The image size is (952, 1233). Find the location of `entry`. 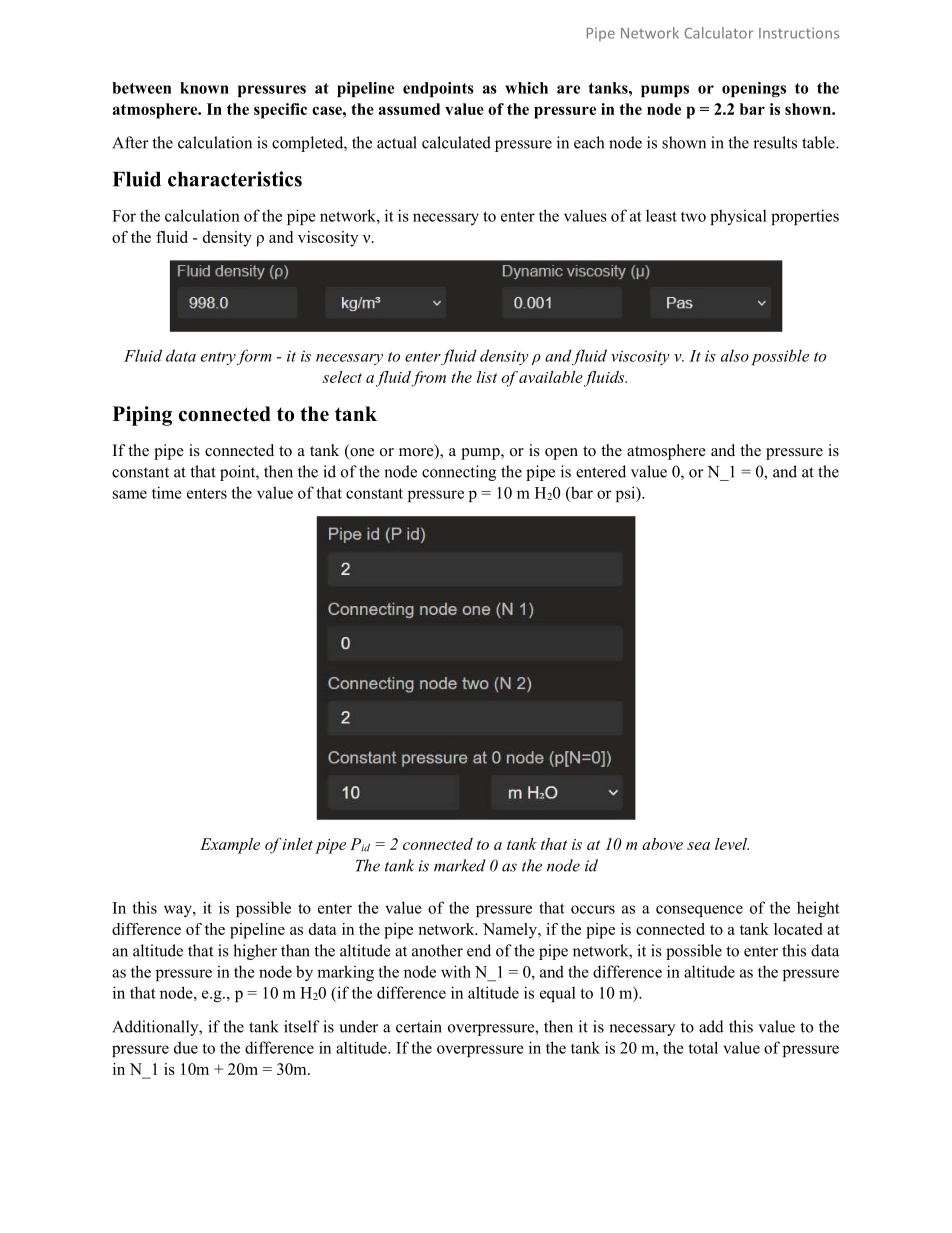

entry is located at coordinates (218, 358).
